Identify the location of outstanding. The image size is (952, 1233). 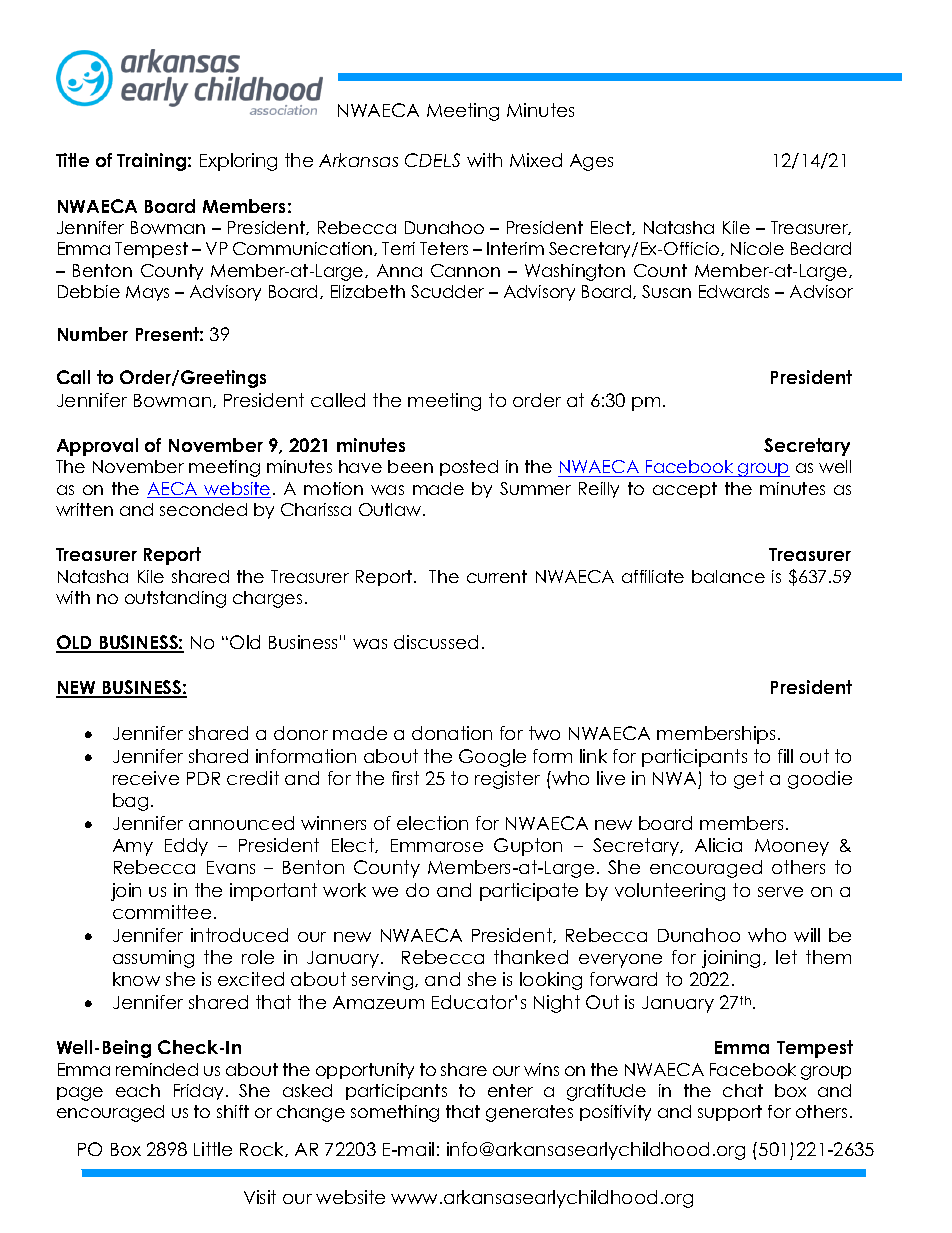
(175, 599).
